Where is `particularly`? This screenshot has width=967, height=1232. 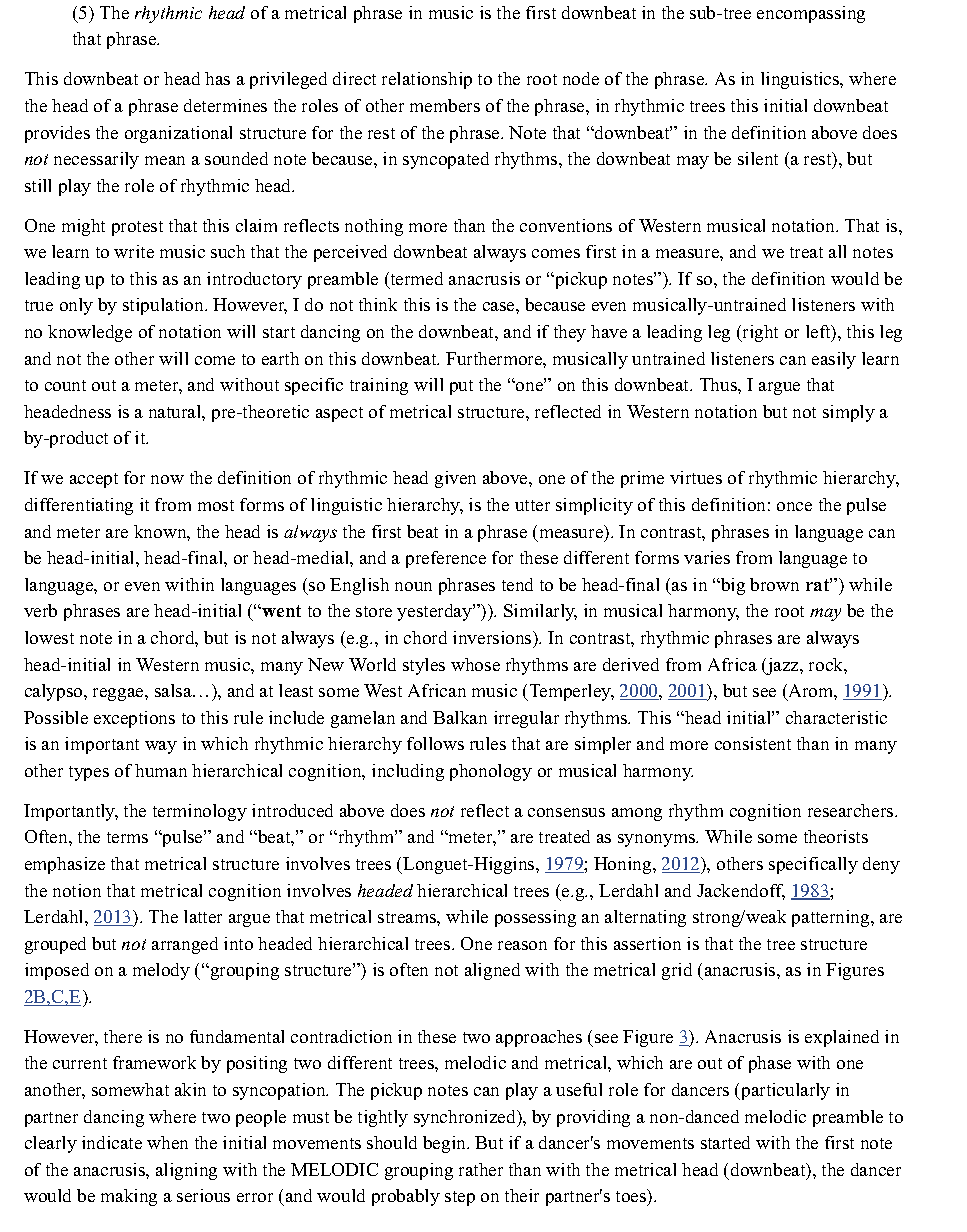
particularly is located at coordinates (784, 1091).
